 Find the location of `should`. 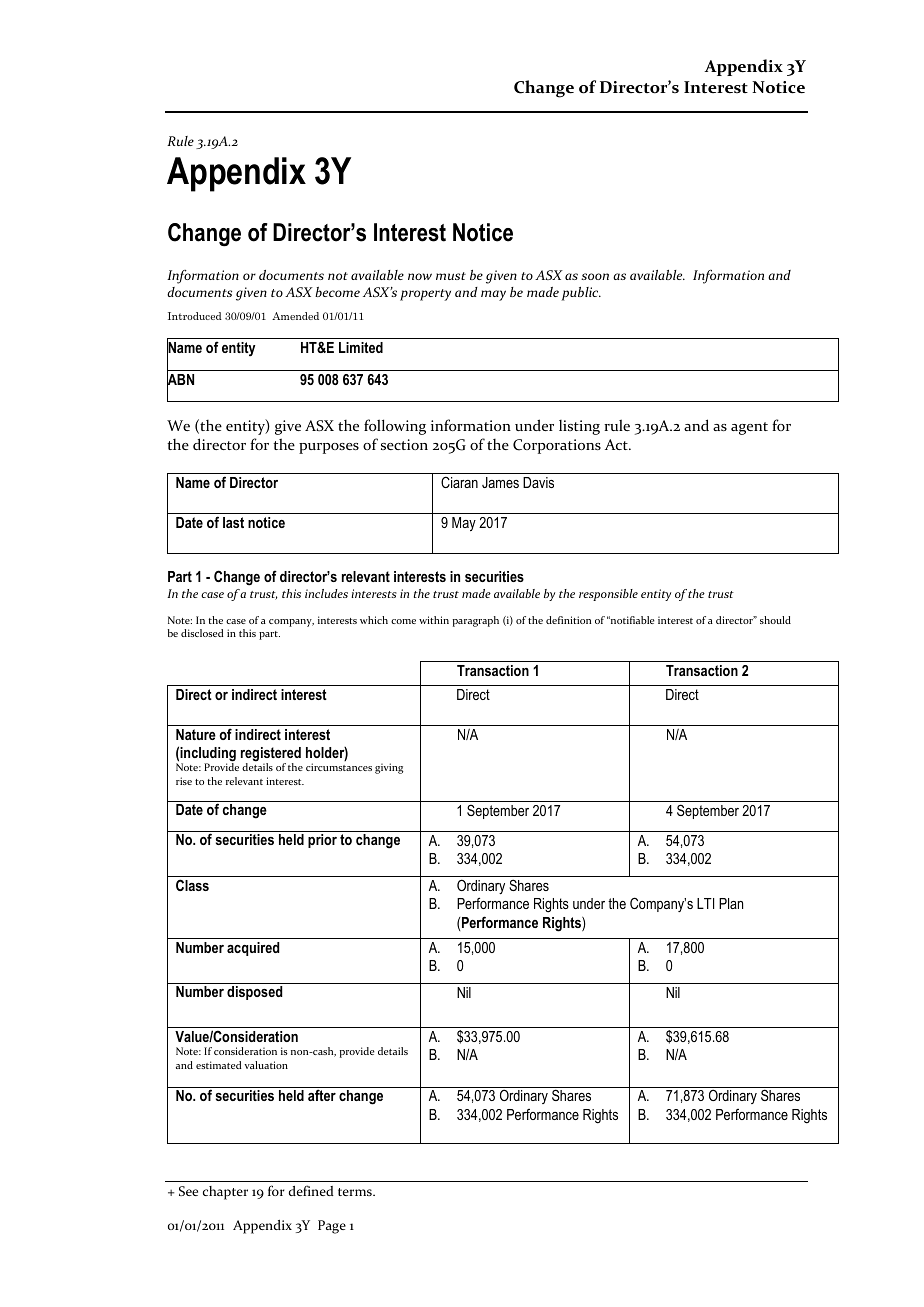

should is located at coordinates (775, 620).
